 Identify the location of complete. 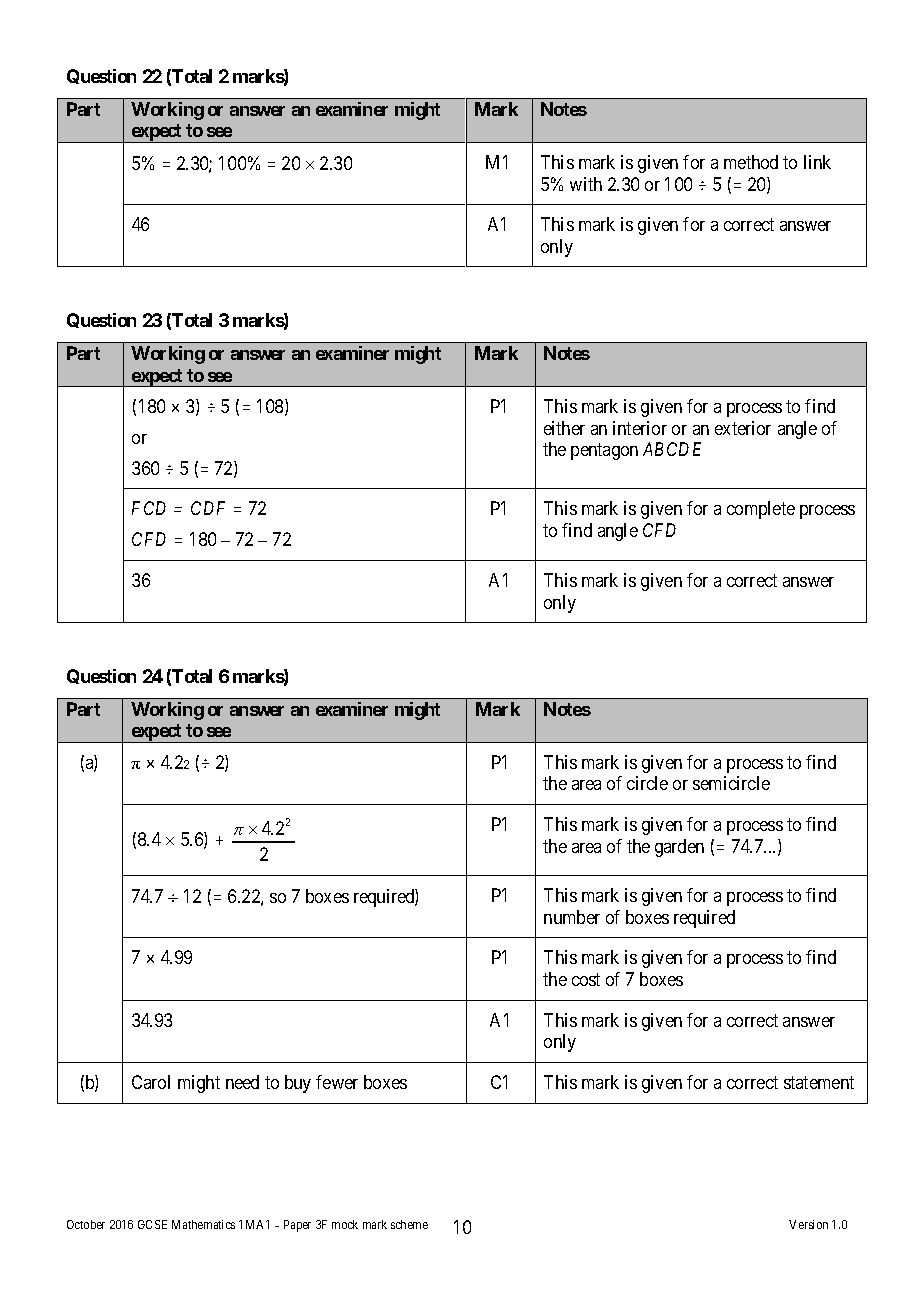
(761, 510).
